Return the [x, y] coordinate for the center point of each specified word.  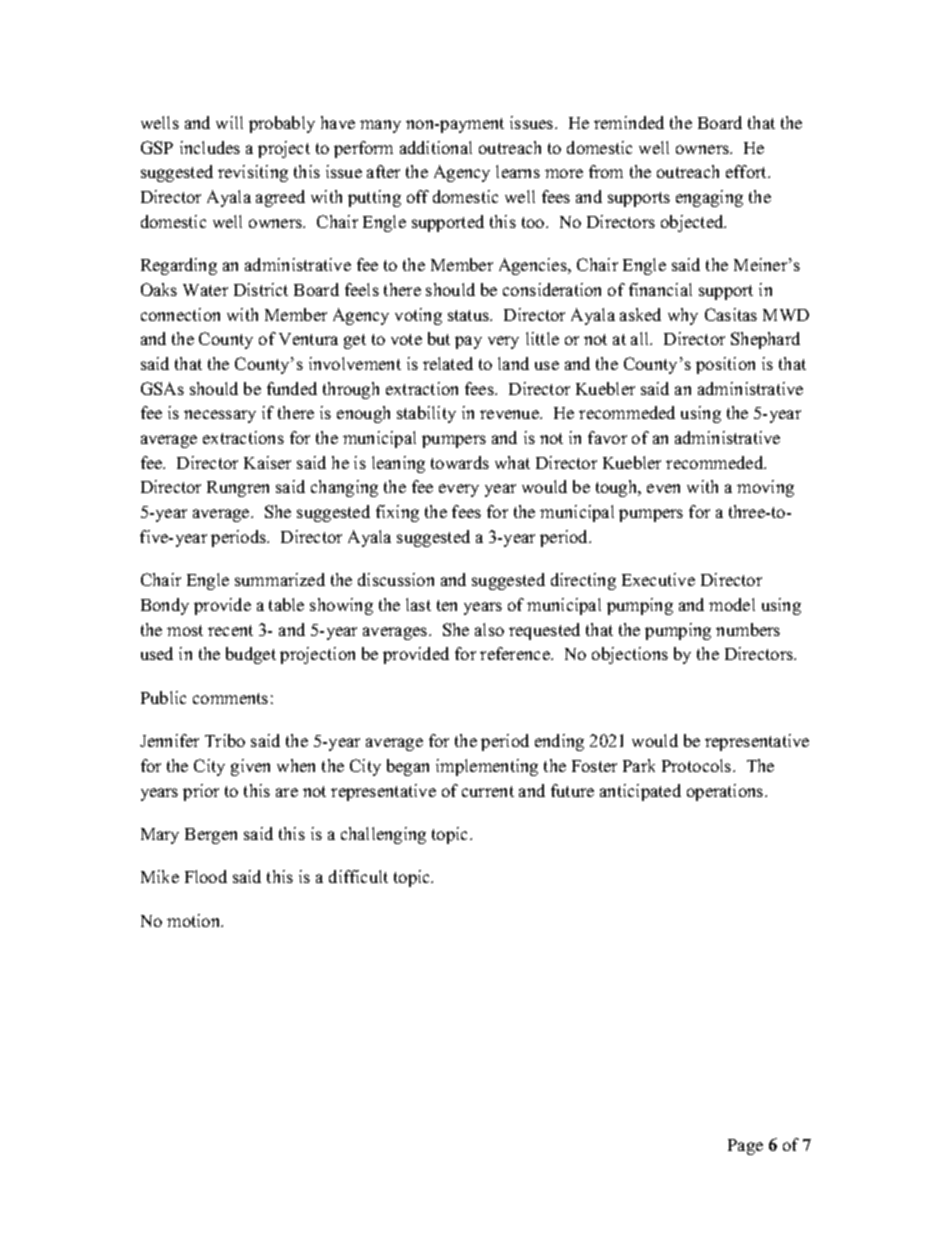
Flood [206, 876]
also [489, 629]
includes [210, 147]
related [448, 363]
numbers [748, 629]
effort [747, 171]
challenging [383, 835]
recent [230, 630]
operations [726, 792]
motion [195, 920]
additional [436, 147]
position [725, 365]
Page [745, 1147]
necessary [220, 416]
